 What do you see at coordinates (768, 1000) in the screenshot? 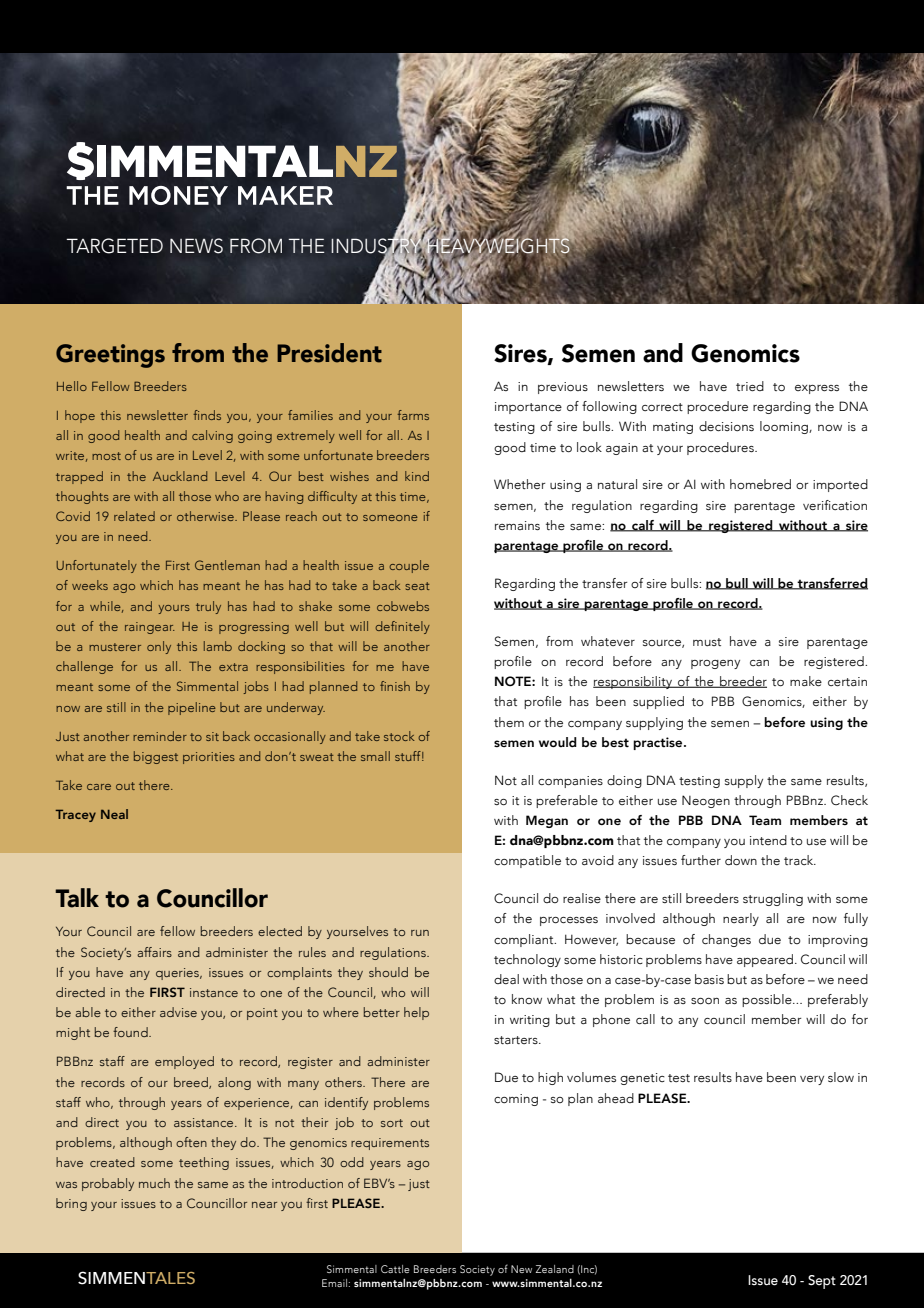
I see `possible` at bounding box center [768, 1000].
